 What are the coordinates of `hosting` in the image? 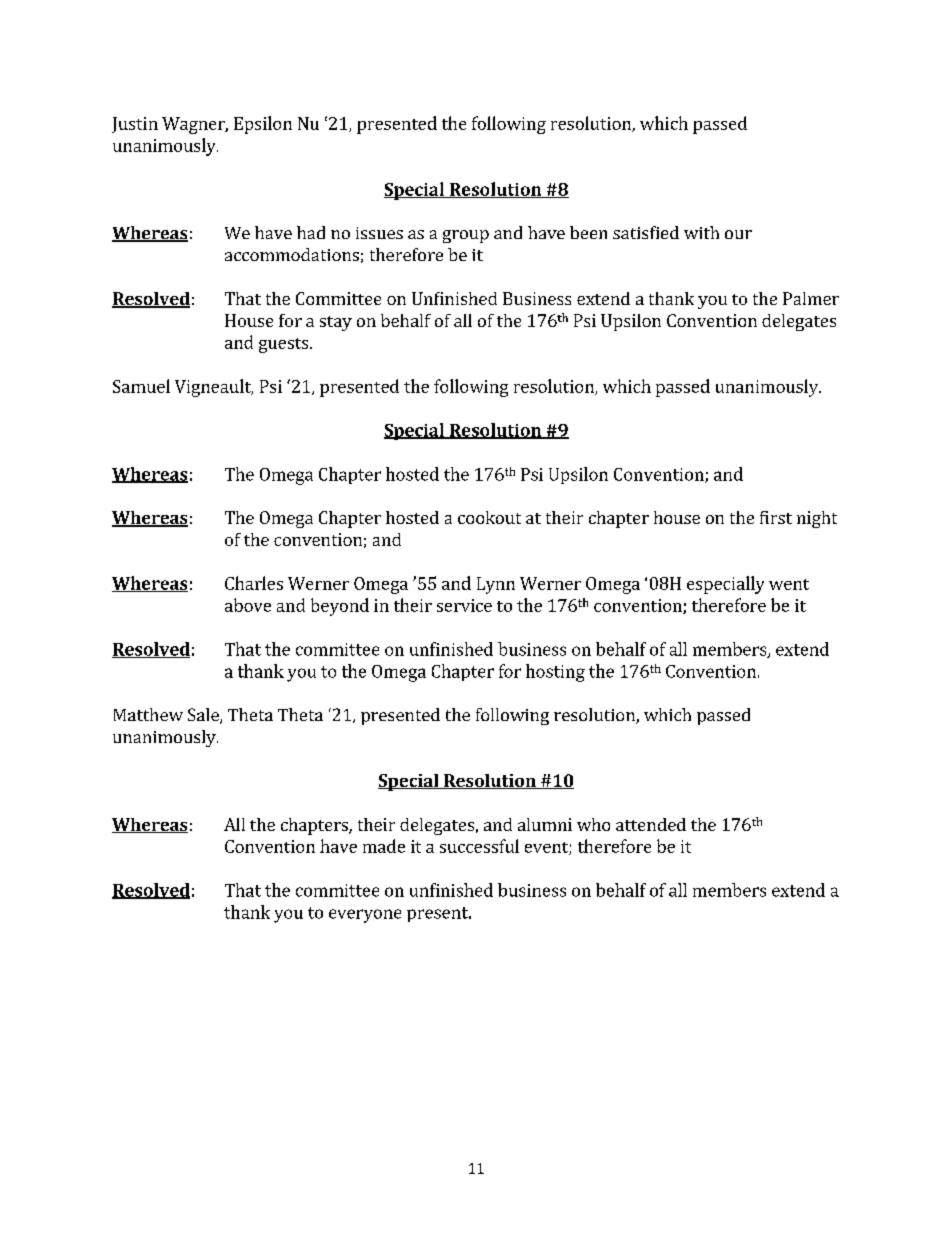 It's located at (555, 673).
